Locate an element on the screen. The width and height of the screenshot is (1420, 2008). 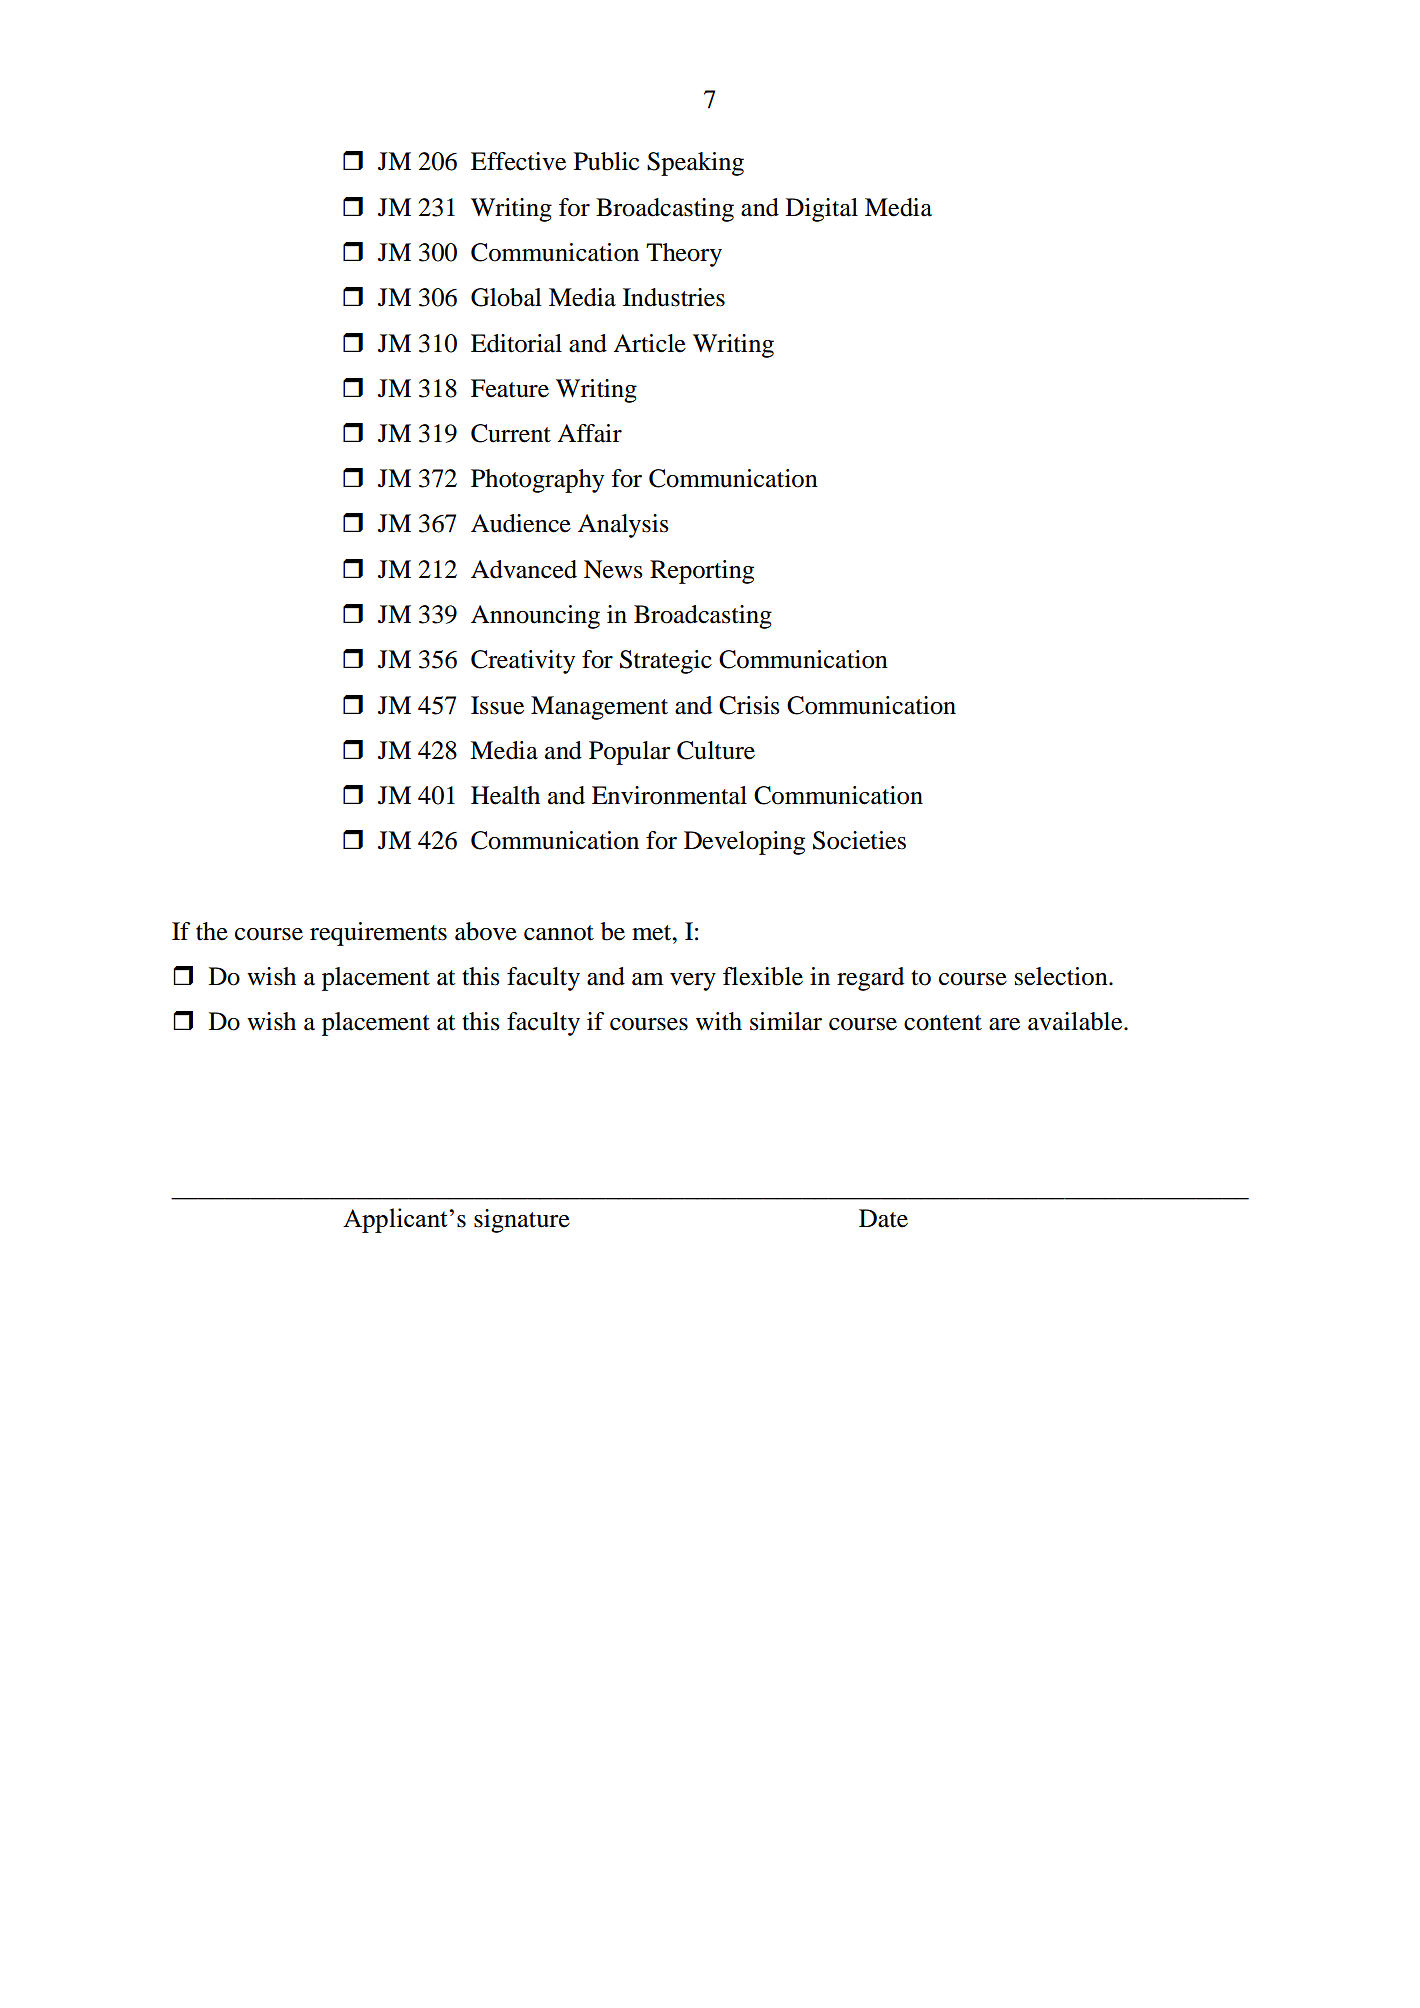
Affair is located at coordinates (589, 433).
